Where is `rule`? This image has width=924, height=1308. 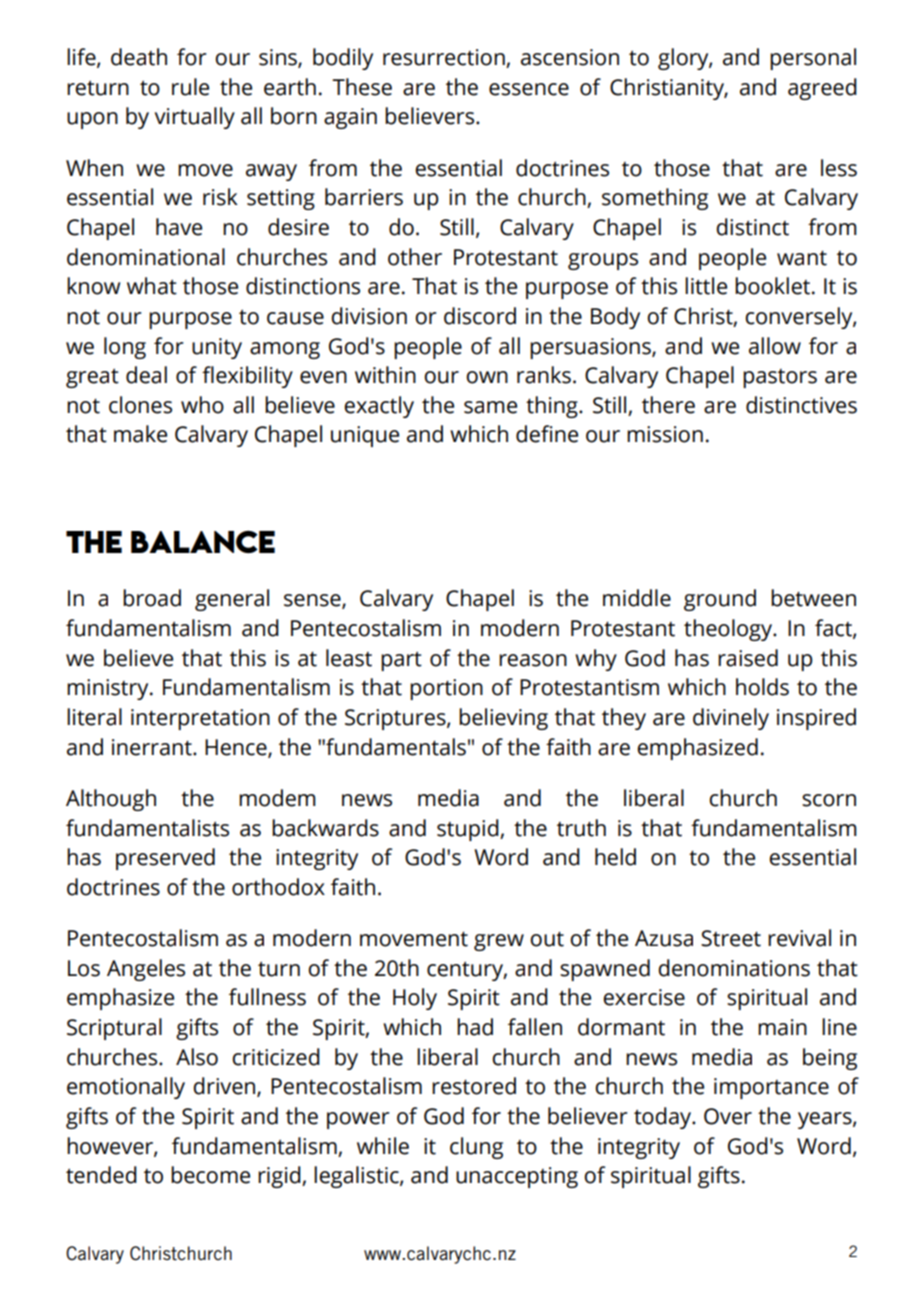 rule is located at coordinates (190, 87).
